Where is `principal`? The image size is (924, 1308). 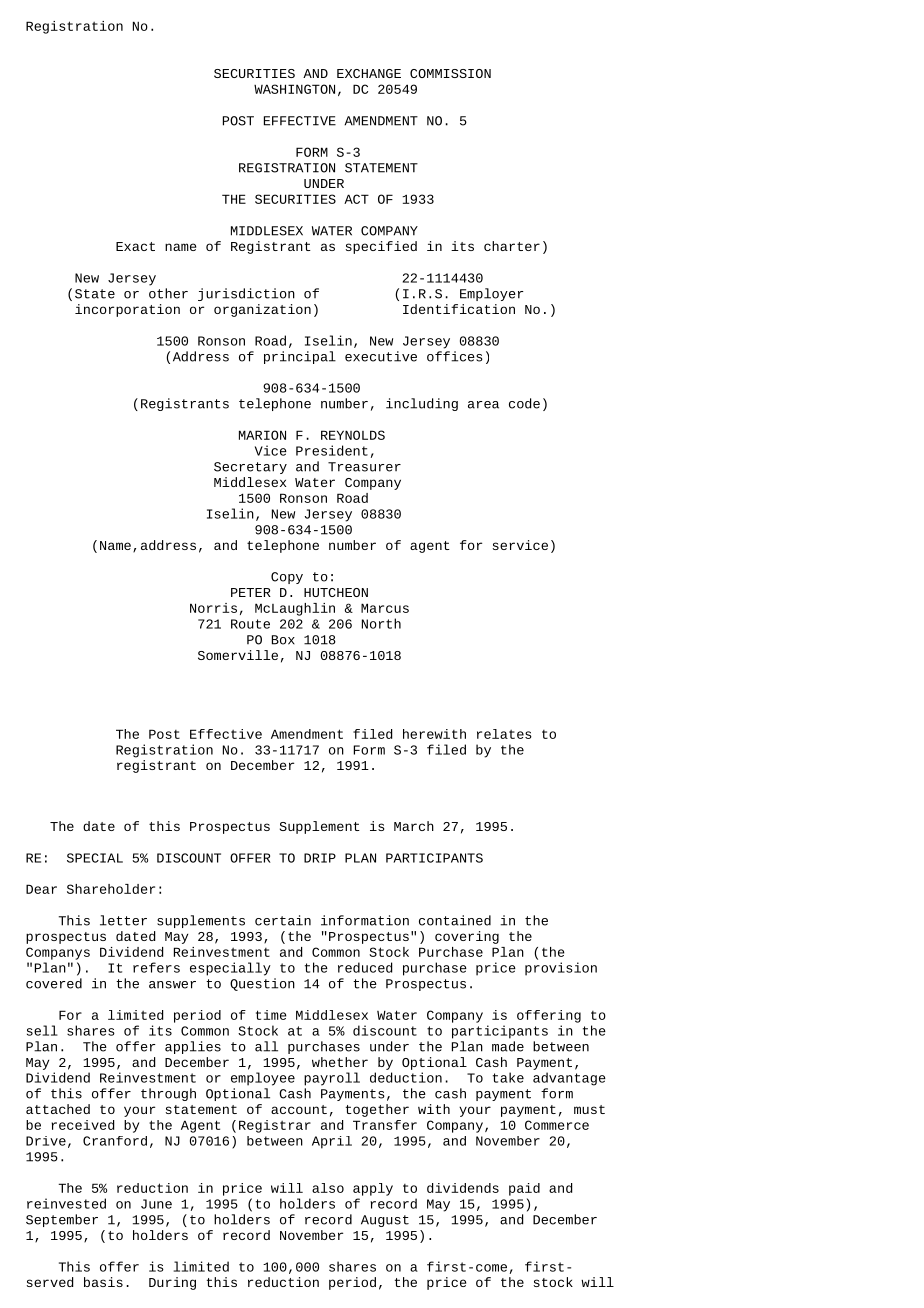 principal is located at coordinates (300, 357).
